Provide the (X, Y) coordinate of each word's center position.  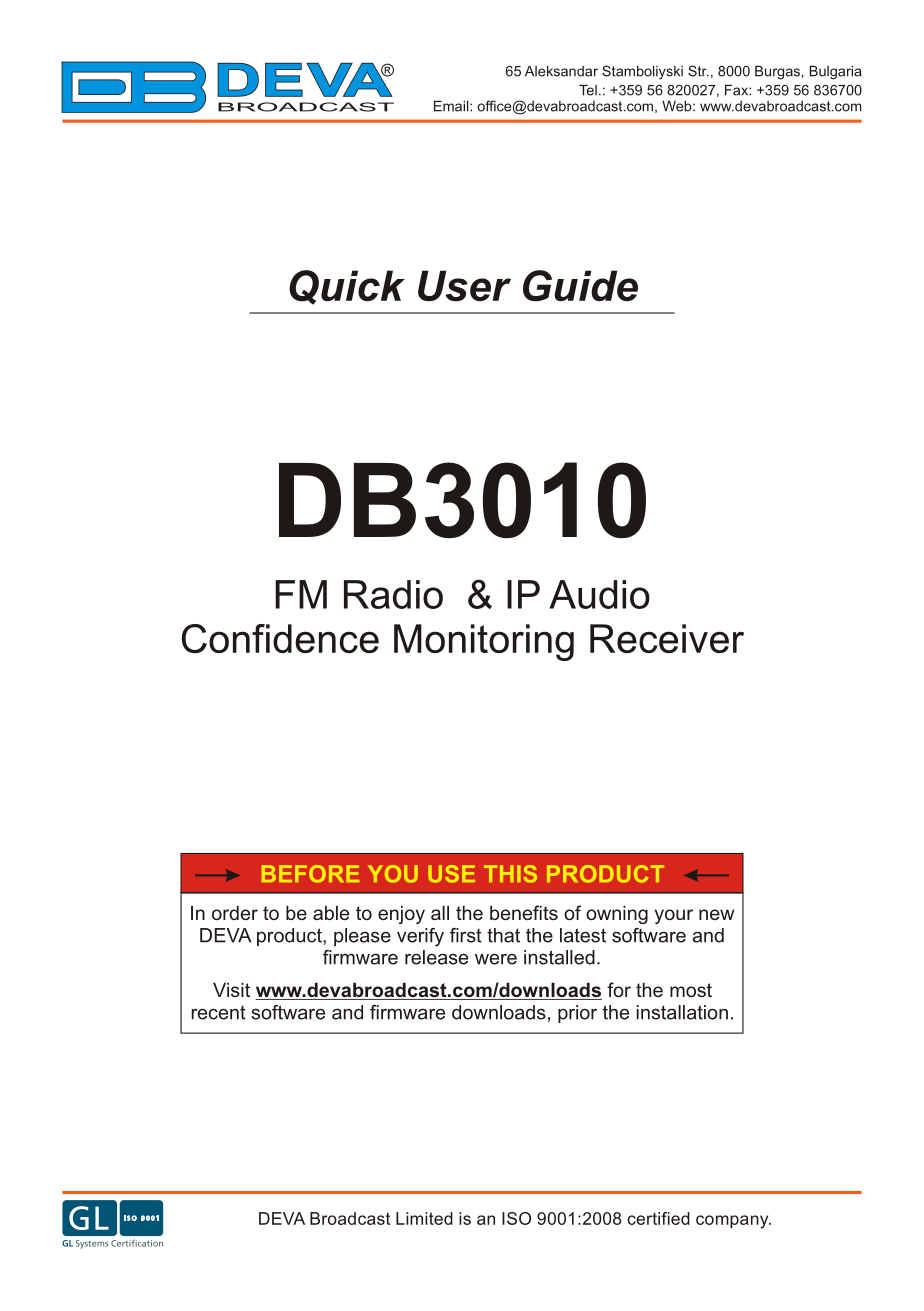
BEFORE (310, 874)
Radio (393, 594)
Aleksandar (561, 71)
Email (452, 106)
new (716, 914)
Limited (424, 1218)
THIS (510, 874)
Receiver (667, 638)
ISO (516, 1218)
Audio (599, 594)
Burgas (777, 73)
